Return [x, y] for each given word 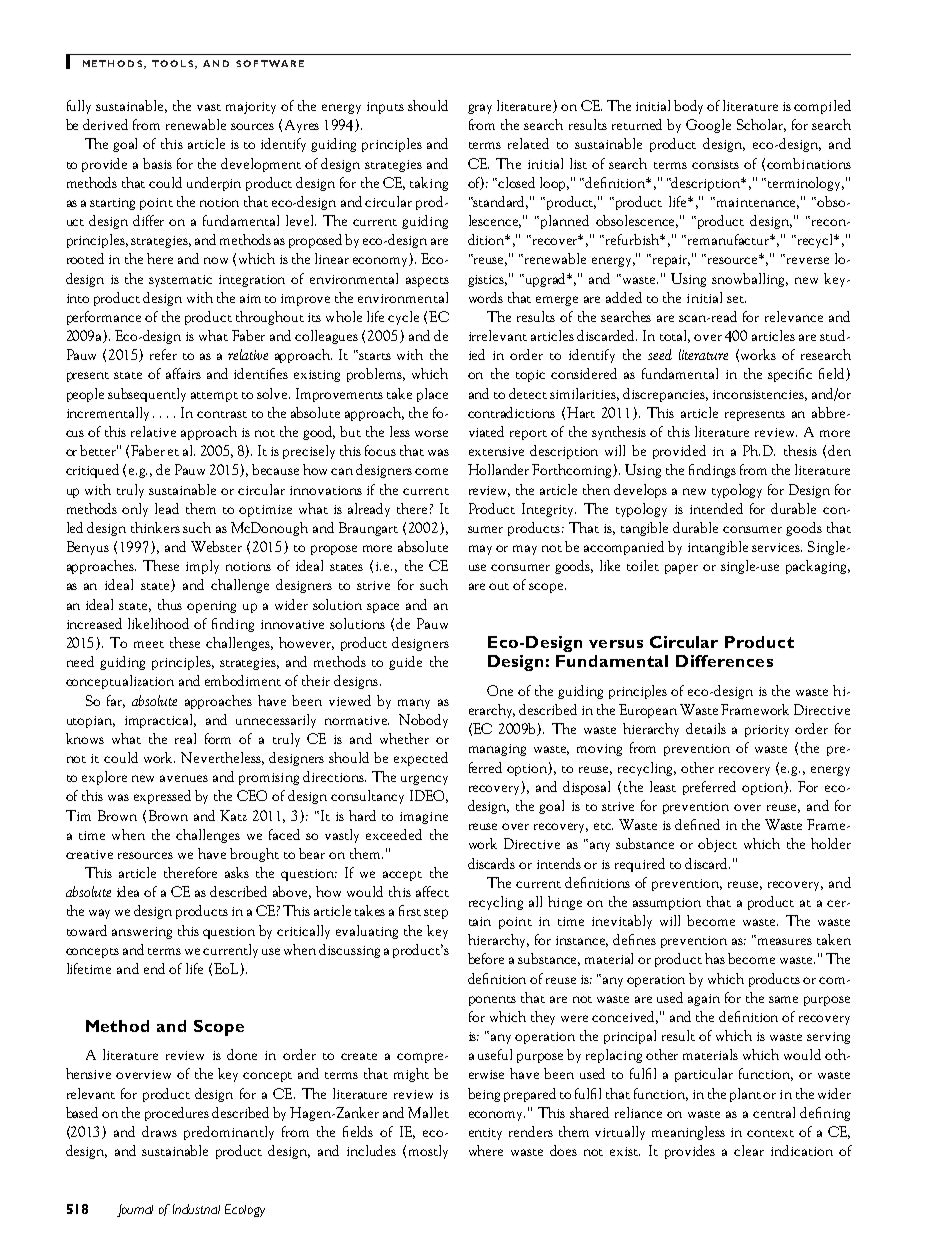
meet [149, 644]
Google [708, 126]
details [706, 728]
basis [157, 163]
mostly [428, 1152]
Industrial [196, 1209]
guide [405, 663]
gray [480, 109]
